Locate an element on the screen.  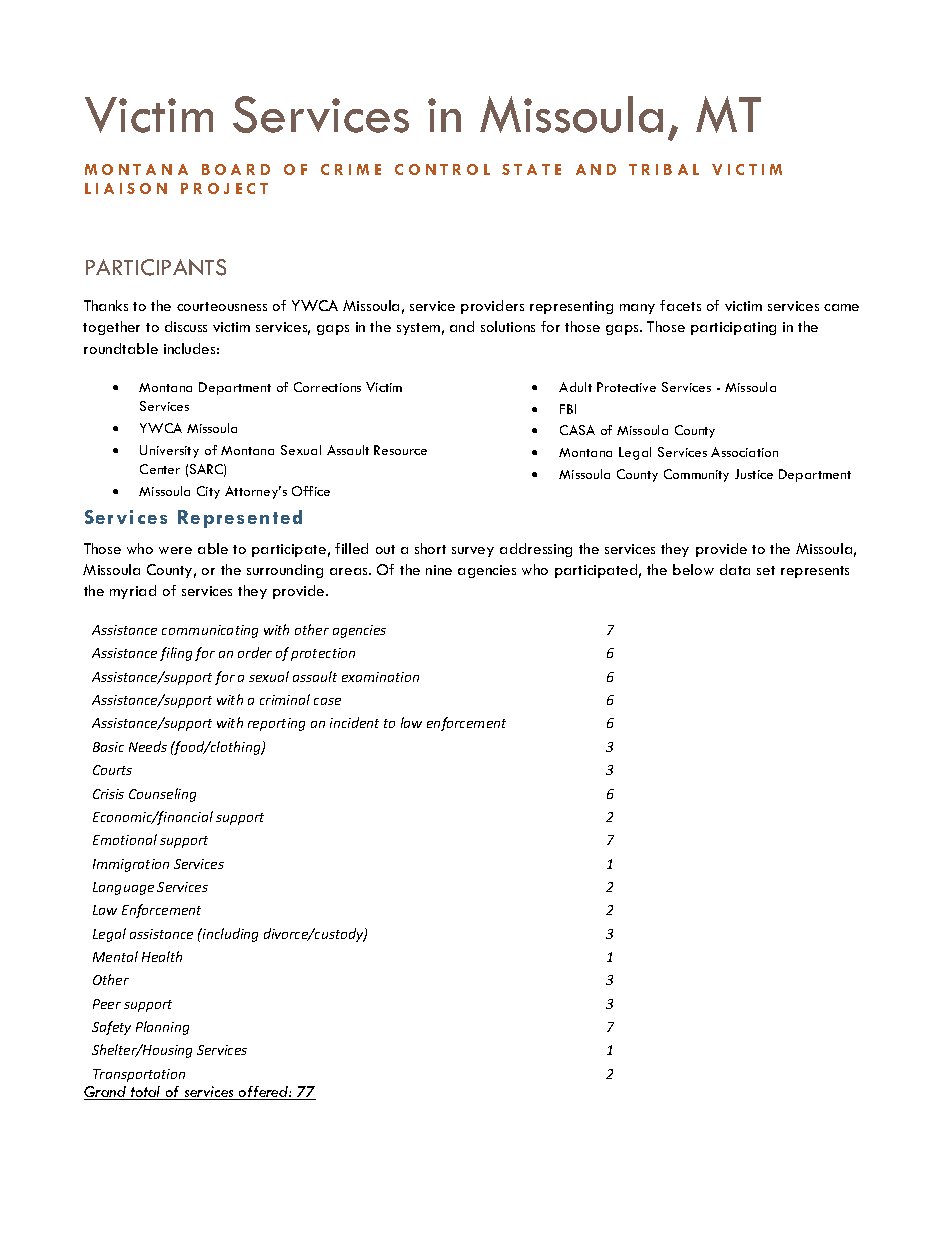
set is located at coordinates (766, 570).
